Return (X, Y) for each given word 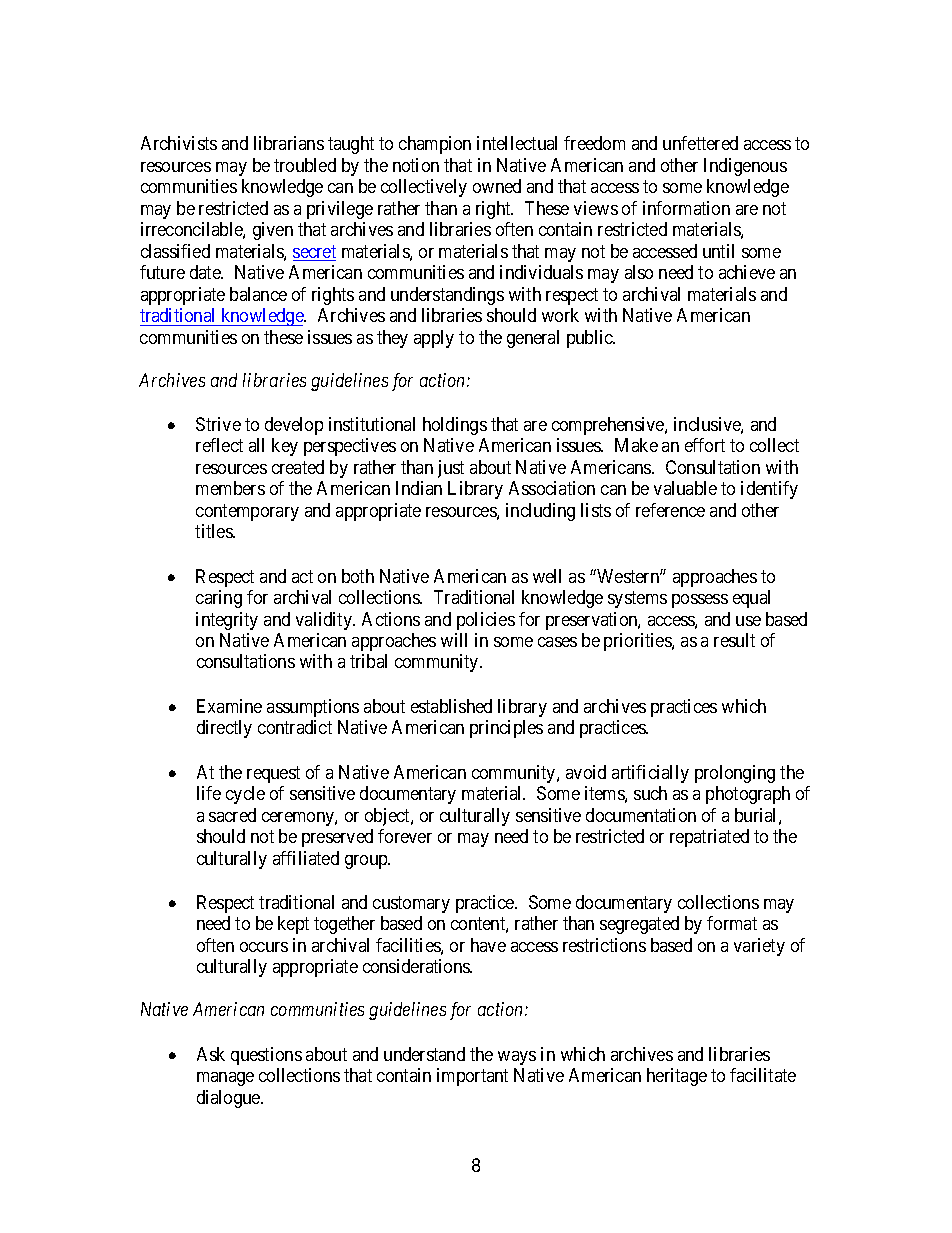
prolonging (735, 774)
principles (506, 729)
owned (497, 186)
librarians (289, 143)
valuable (685, 488)
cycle (245, 795)
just (451, 469)
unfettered (700, 143)
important (472, 1077)
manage (225, 1079)
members (230, 488)
